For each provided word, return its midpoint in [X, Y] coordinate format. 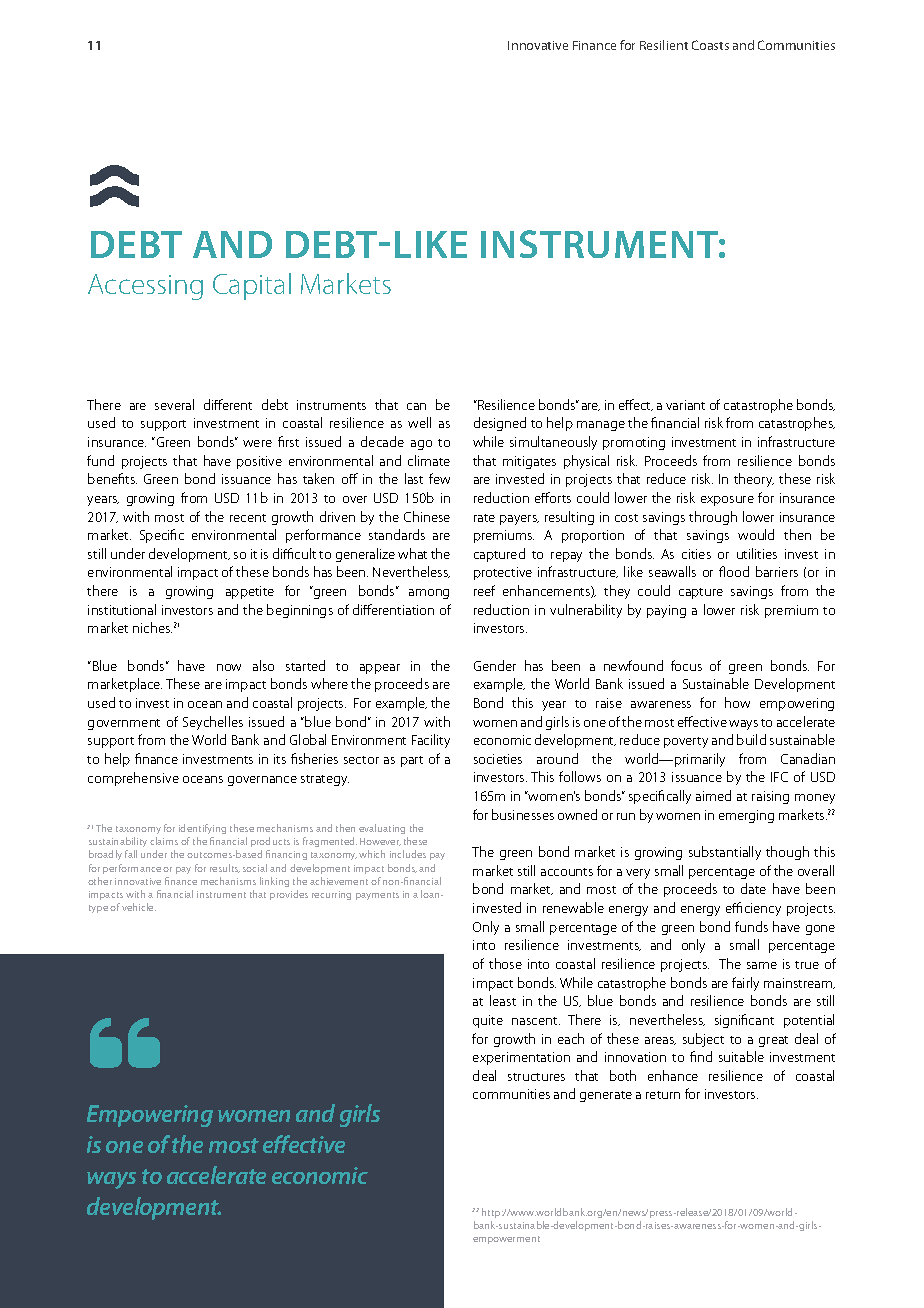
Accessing [145, 287]
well [419, 422]
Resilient [664, 45]
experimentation [521, 1058]
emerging [746, 816]
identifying [202, 831]
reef [484, 590]
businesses [523, 814]
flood [734, 571]
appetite [250, 592]
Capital [252, 286]
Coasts [710, 45]
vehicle [139, 907]
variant [685, 405]
